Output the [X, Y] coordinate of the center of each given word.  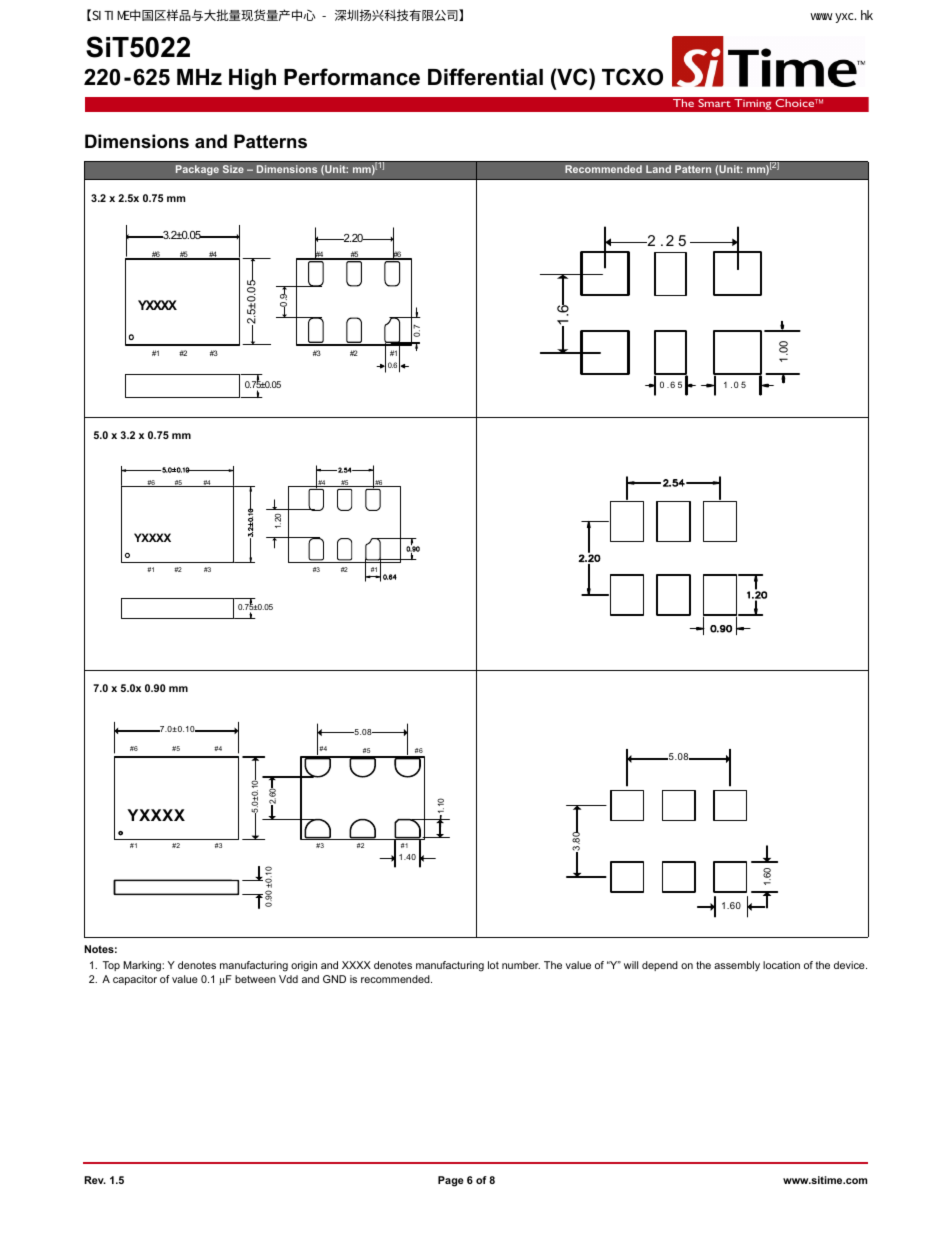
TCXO [632, 77]
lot [493, 965]
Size [233, 169]
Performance [352, 77]
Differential [485, 77]
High [252, 79]
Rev [95, 1180]
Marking [143, 966]
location [781, 965]
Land [658, 169]
